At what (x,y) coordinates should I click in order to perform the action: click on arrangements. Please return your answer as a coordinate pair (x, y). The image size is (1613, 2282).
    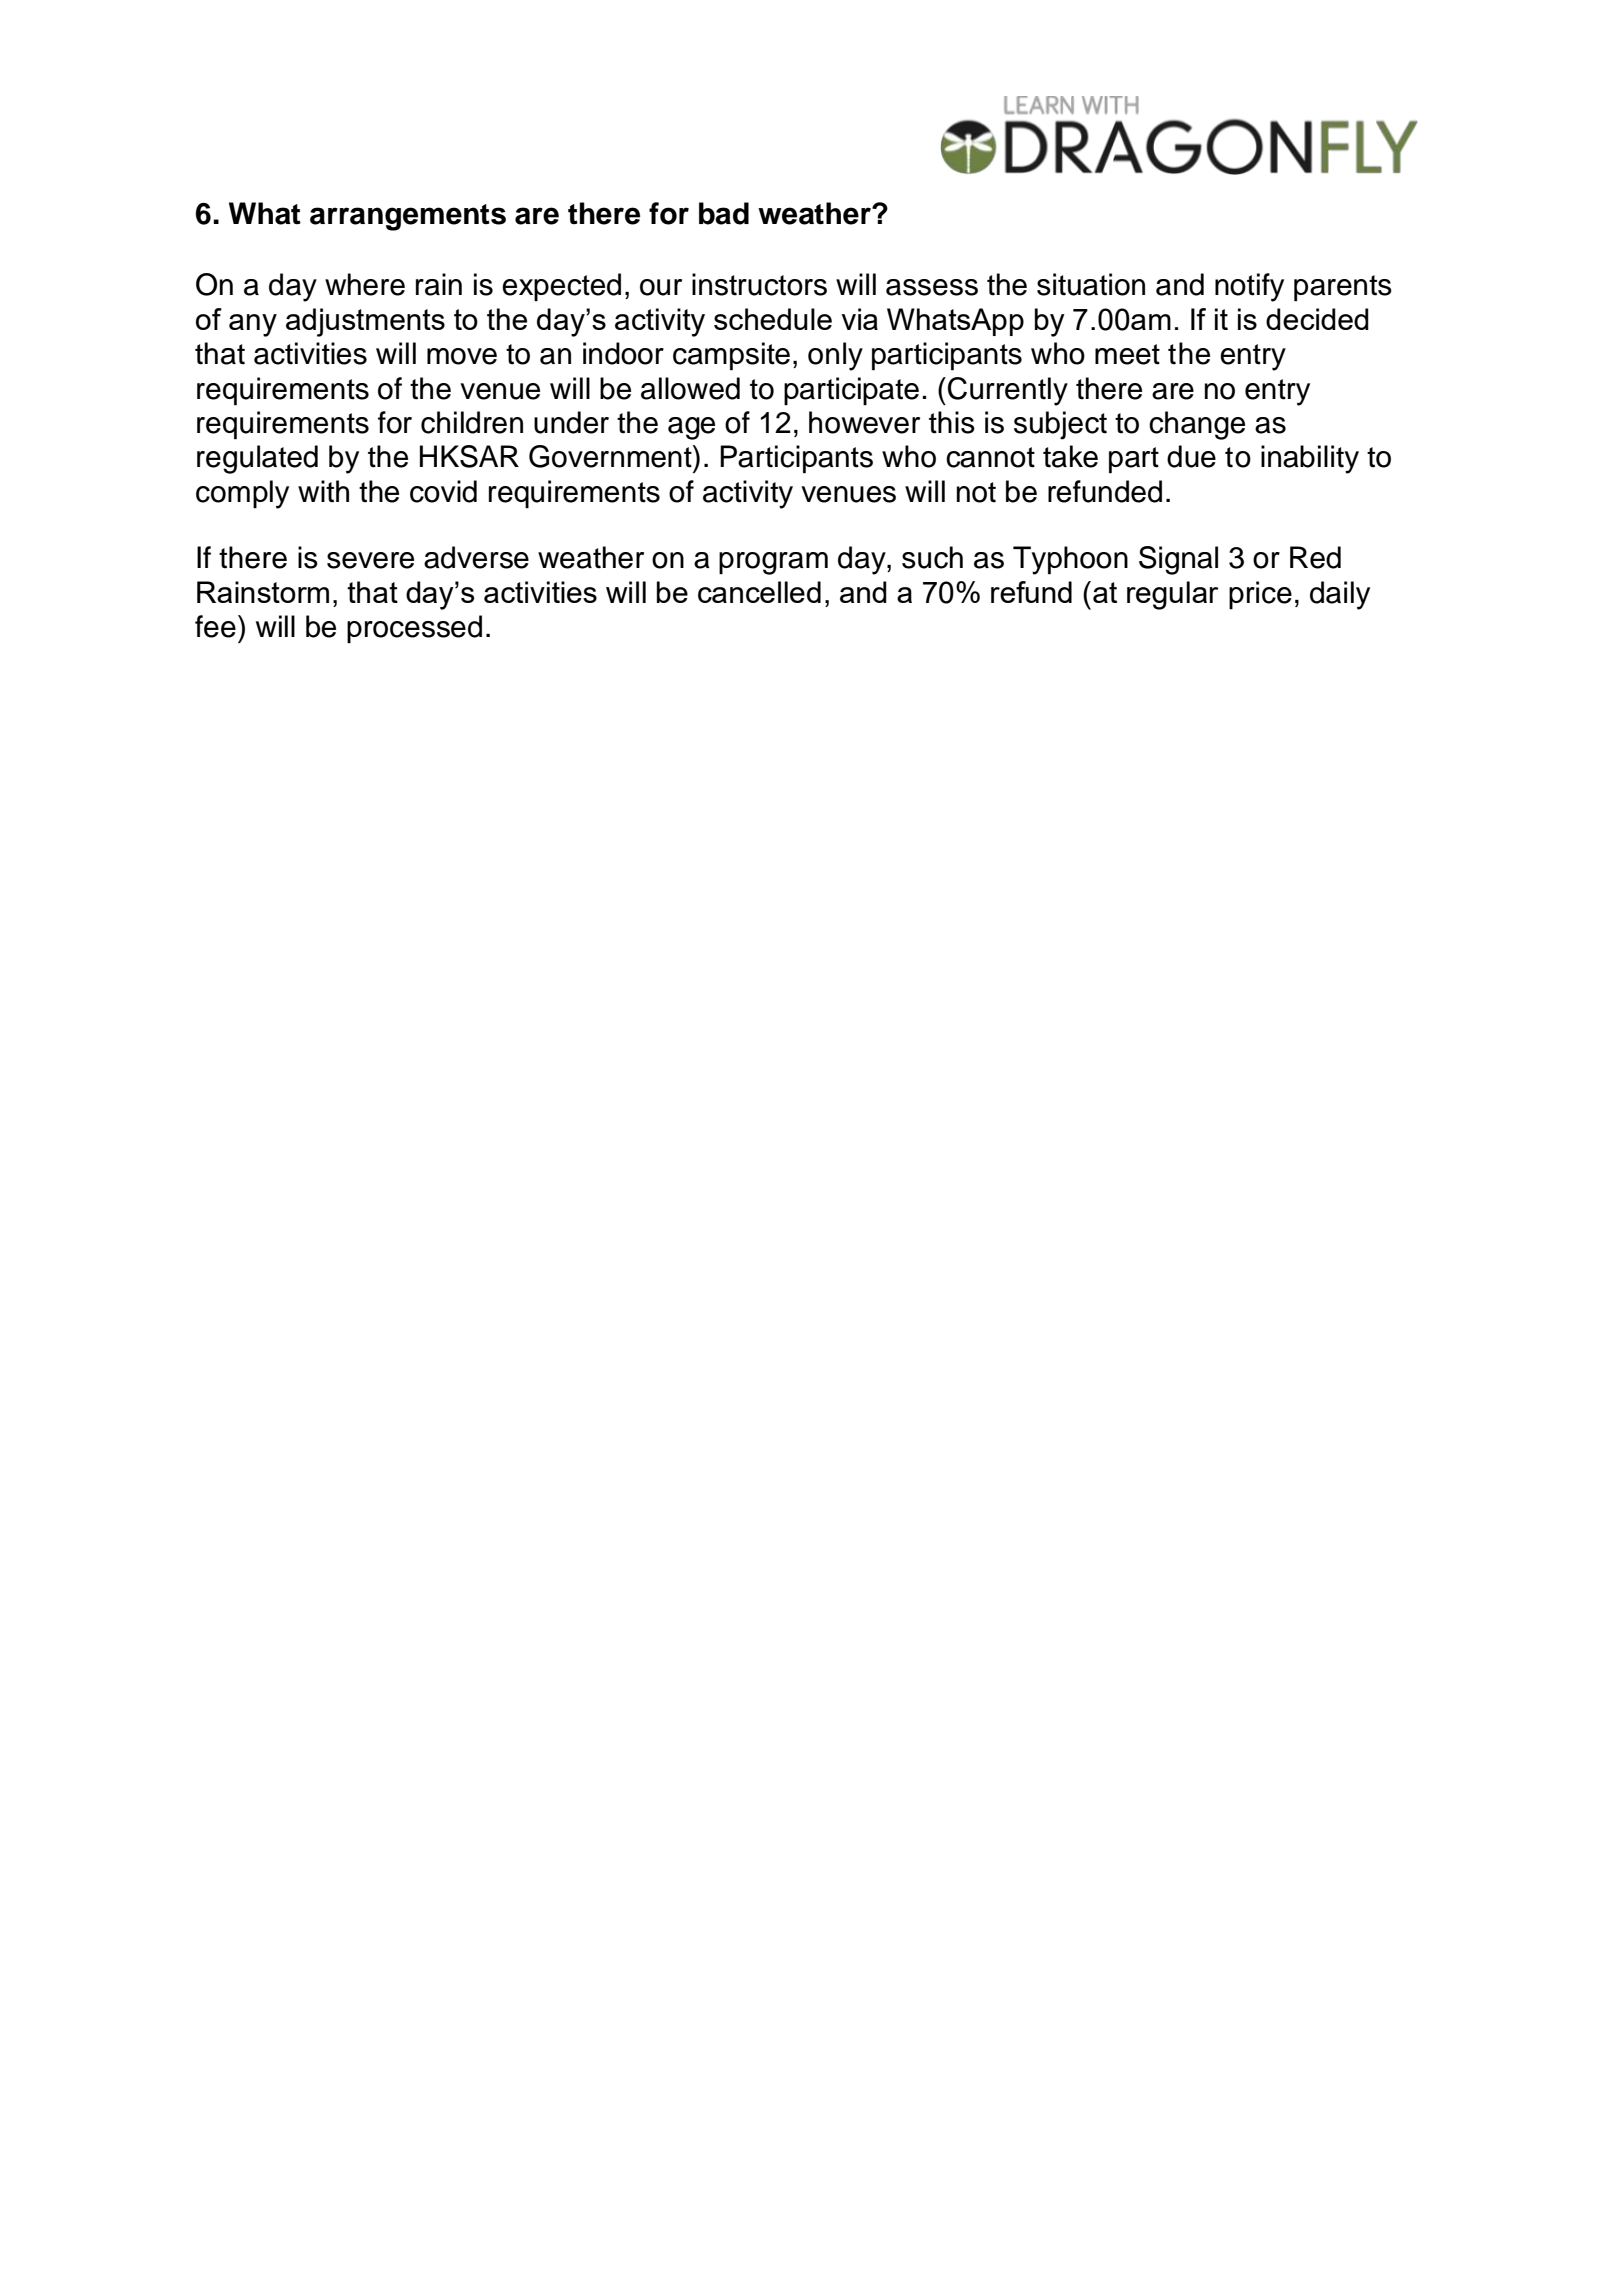
    Looking at the image, I should click on (408, 217).
